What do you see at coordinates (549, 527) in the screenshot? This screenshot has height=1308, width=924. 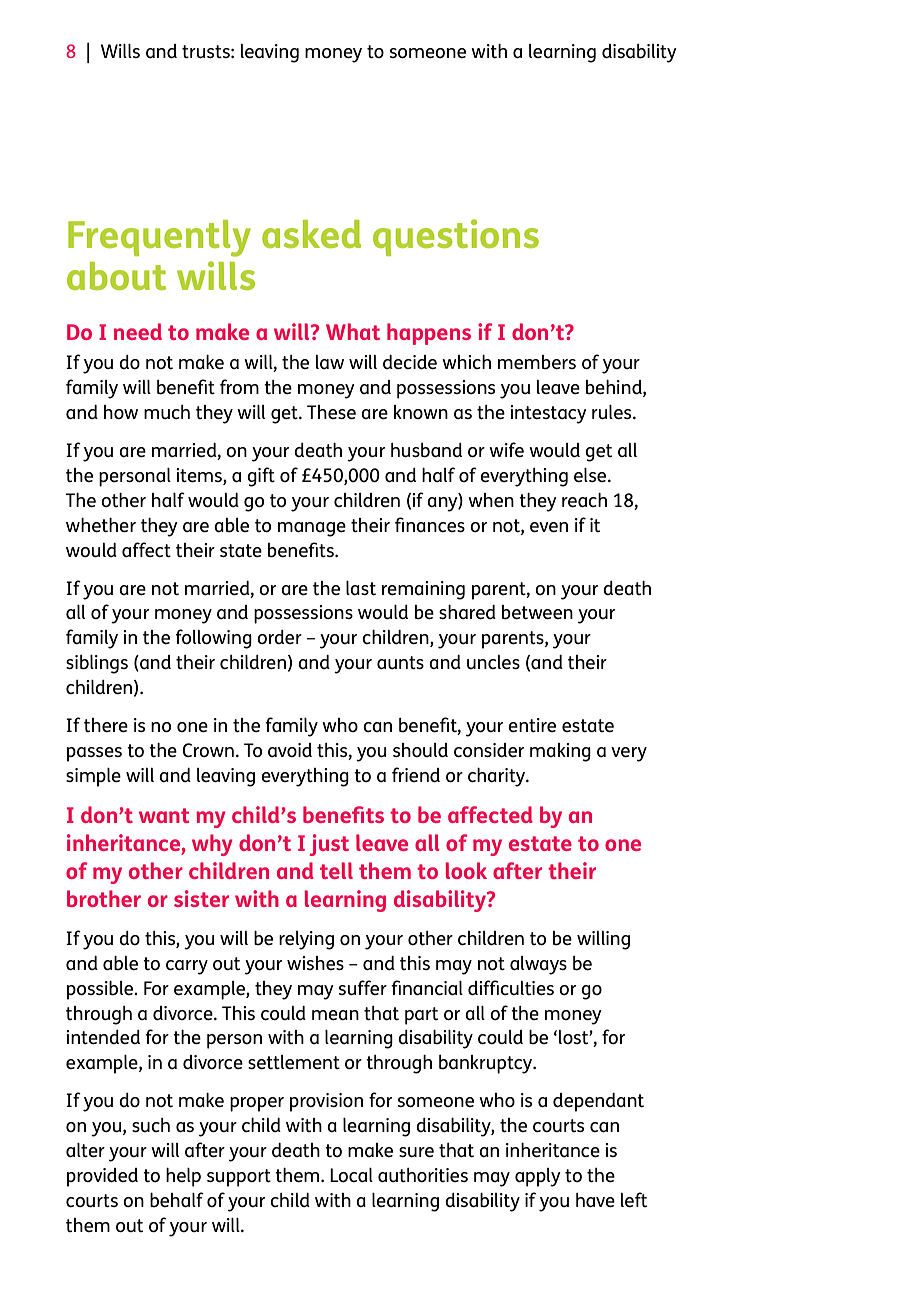 I see `even` at bounding box center [549, 527].
